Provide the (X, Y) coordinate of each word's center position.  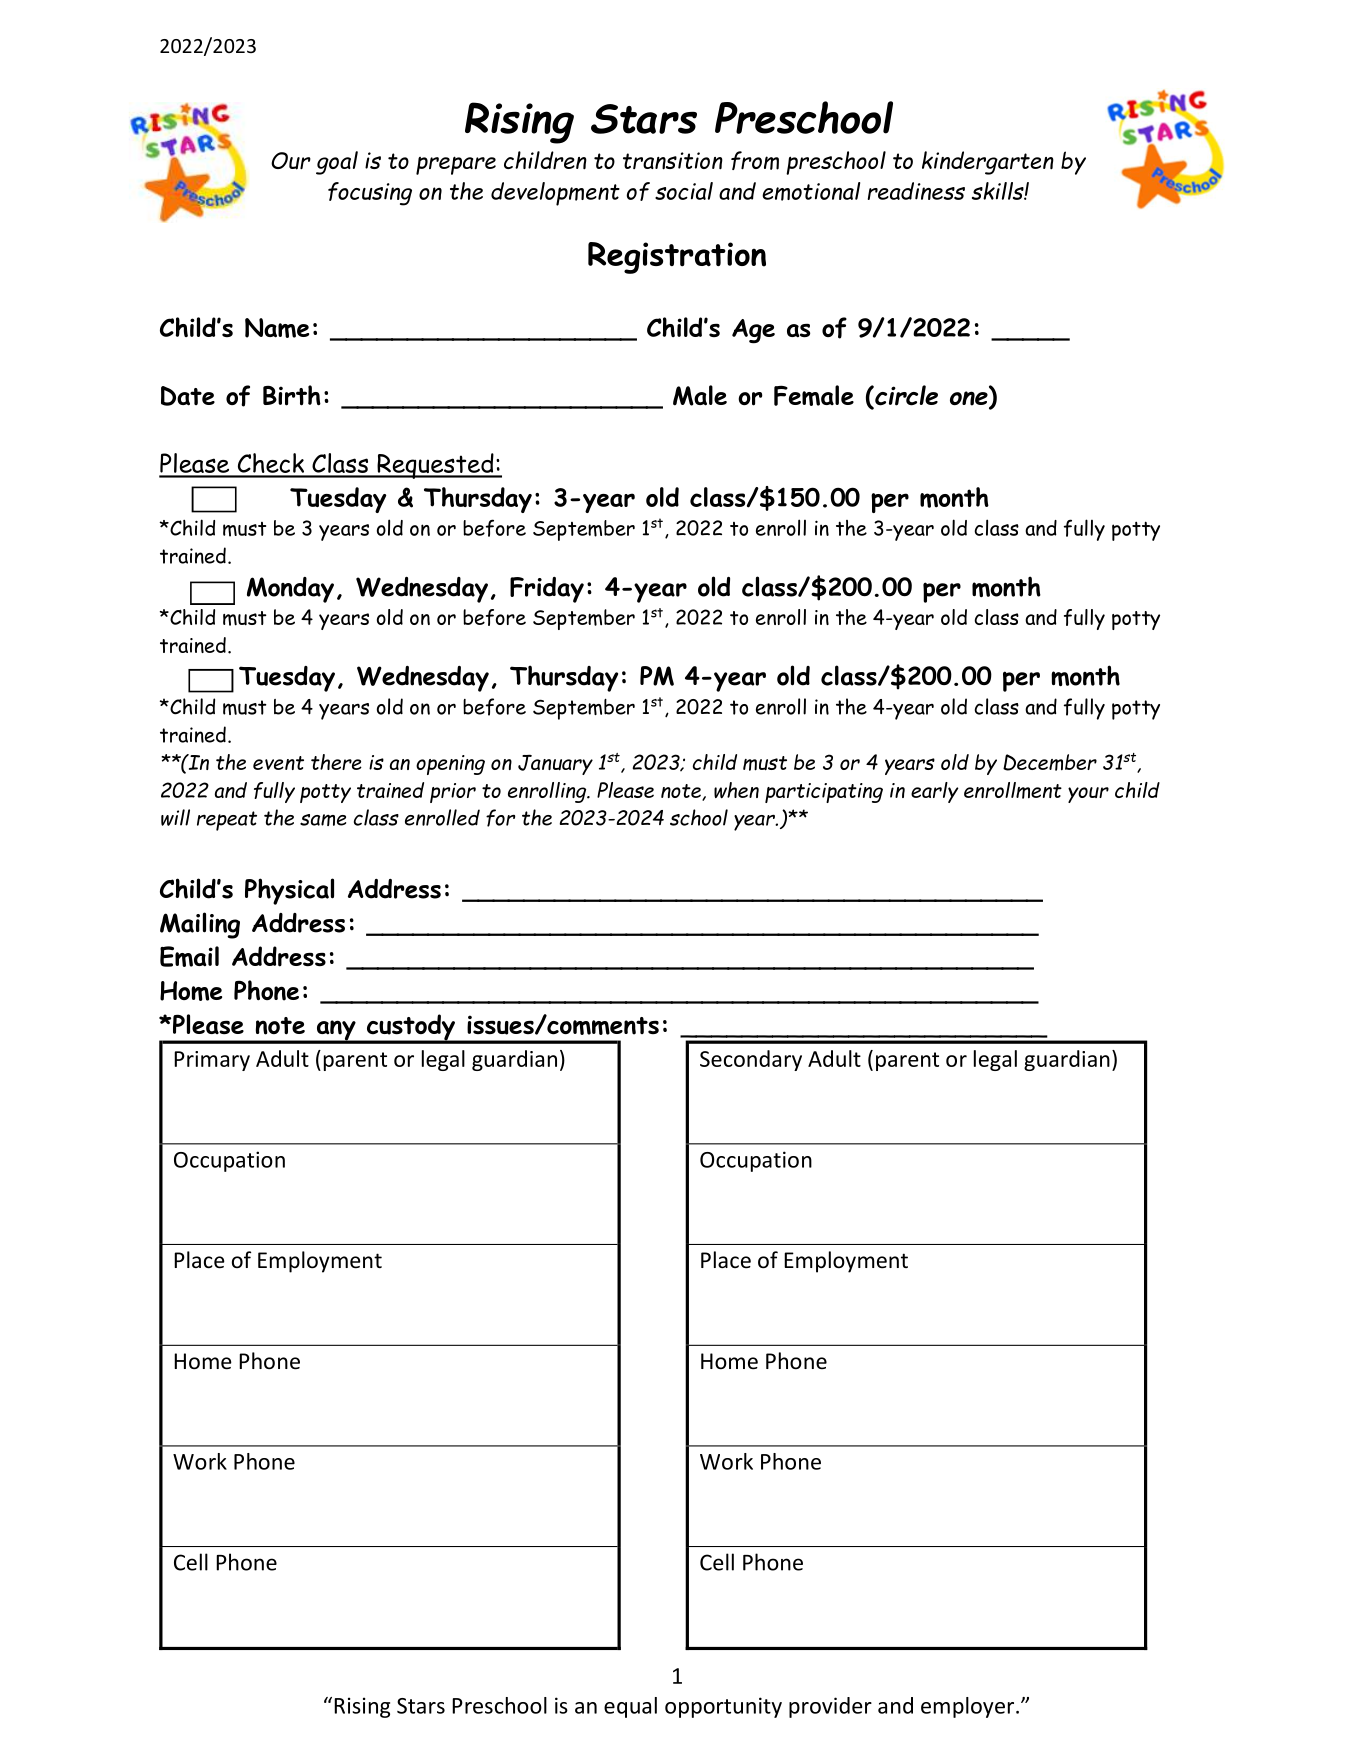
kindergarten (988, 163)
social (684, 191)
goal (337, 163)
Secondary (751, 1060)
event (278, 763)
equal (630, 1707)
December (1050, 762)
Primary (212, 1061)
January (555, 764)
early (935, 792)
